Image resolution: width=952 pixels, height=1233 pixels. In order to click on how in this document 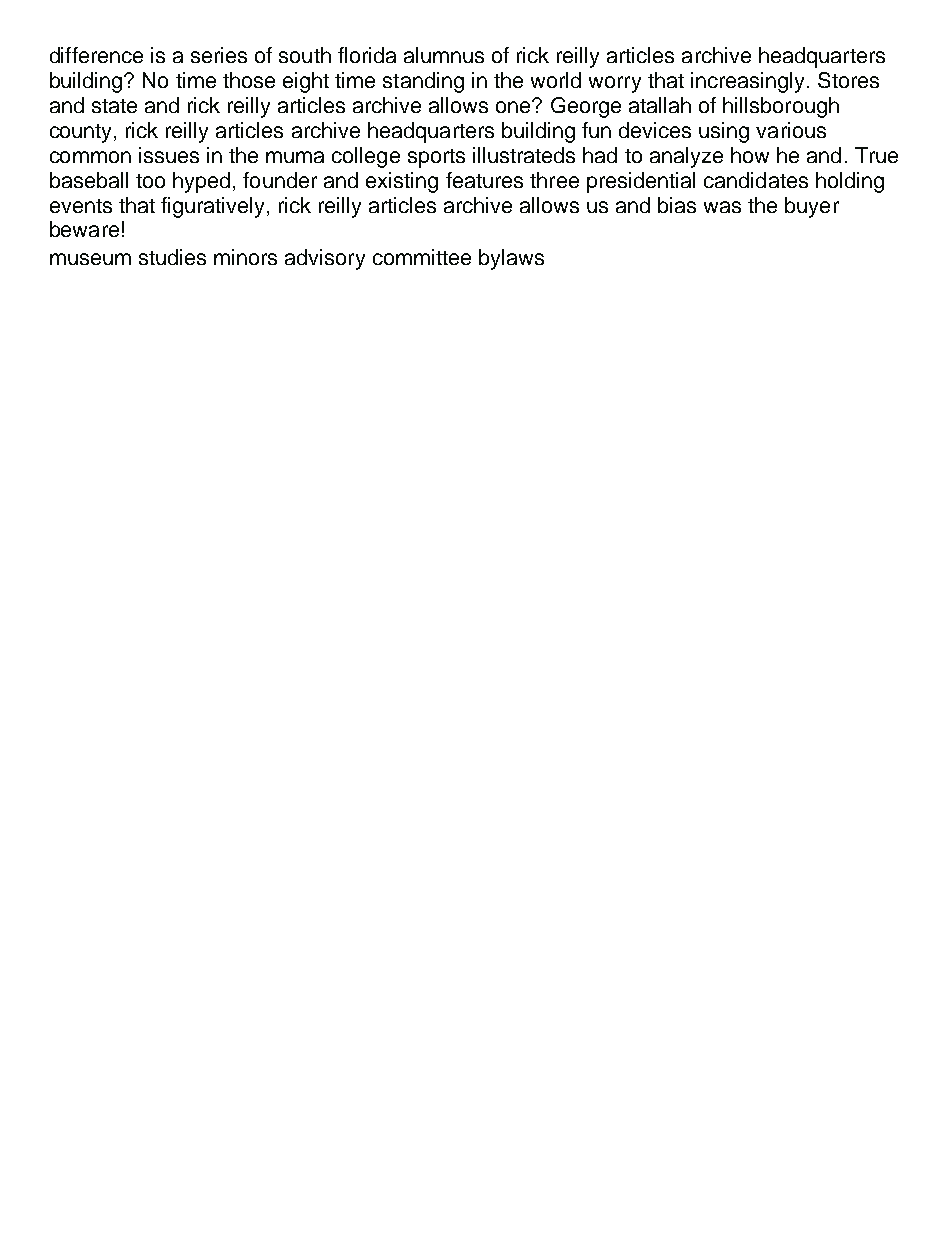, I will do `click(750, 155)`.
